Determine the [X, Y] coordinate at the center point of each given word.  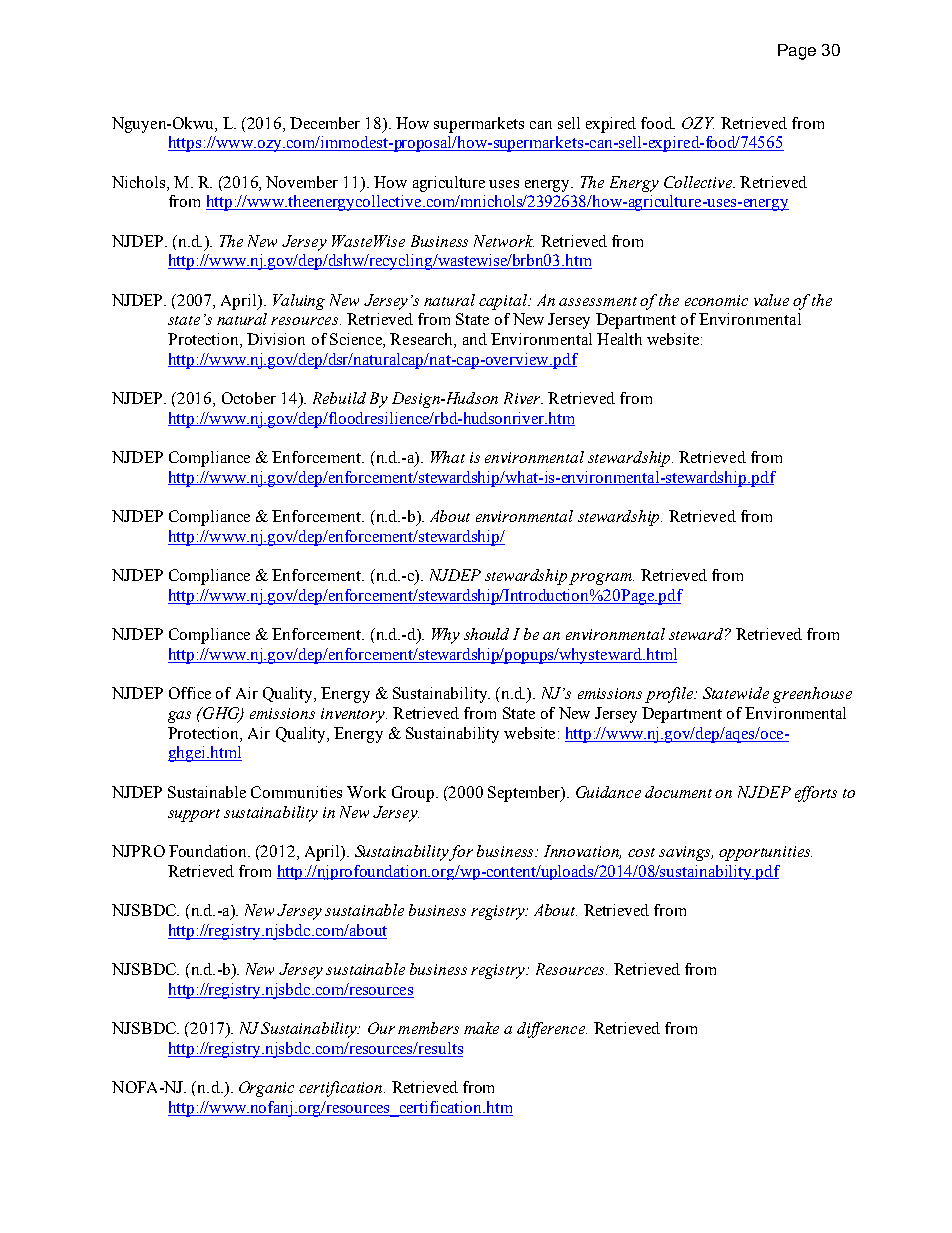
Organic [266, 1089]
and [475, 339]
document [678, 792]
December [325, 123]
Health [619, 339]
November [302, 182]
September [525, 794]
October [249, 398]
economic [716, 300]
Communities [296, 792]
